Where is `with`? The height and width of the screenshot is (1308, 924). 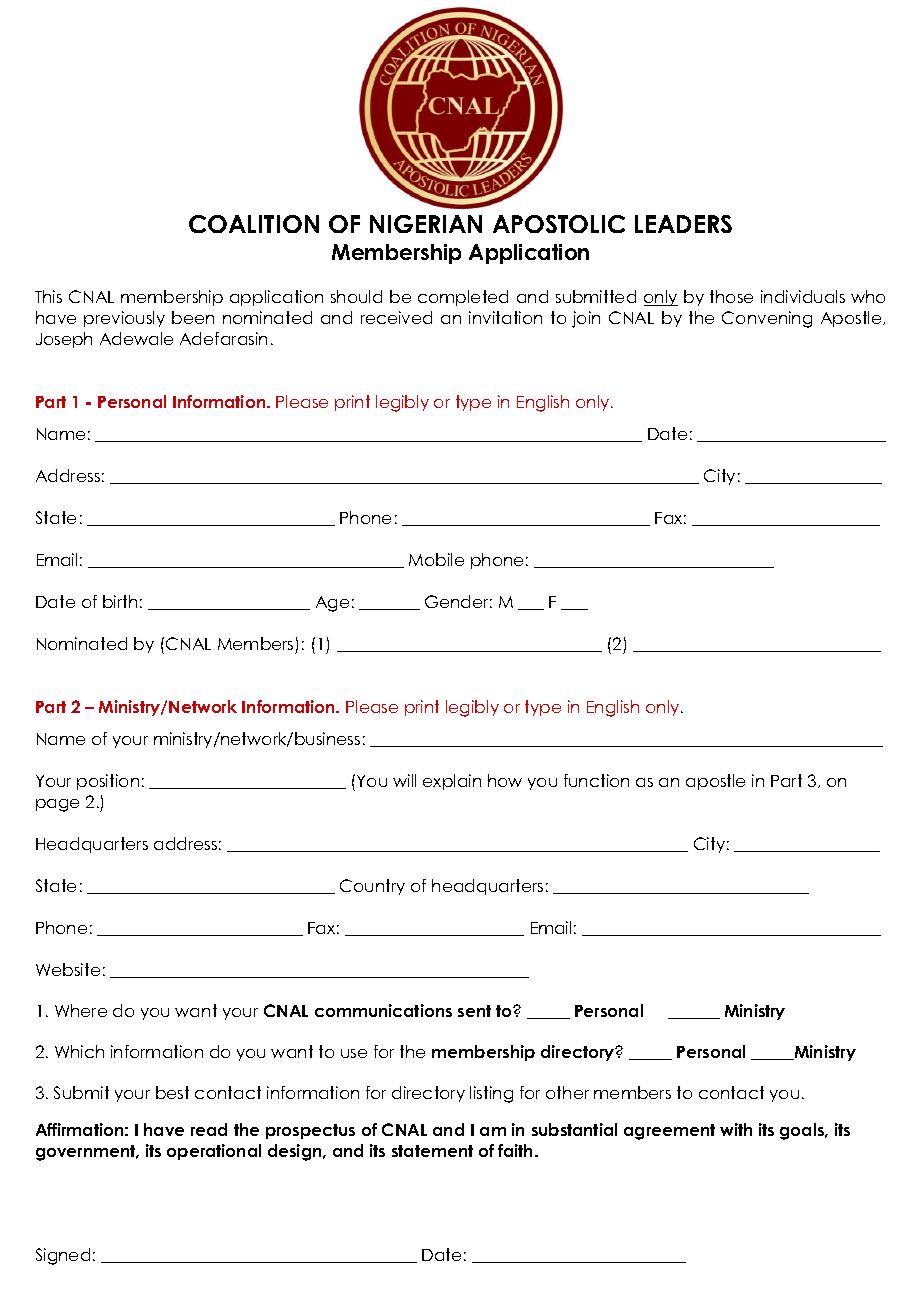
with is located at coordinates (736, 1129).
